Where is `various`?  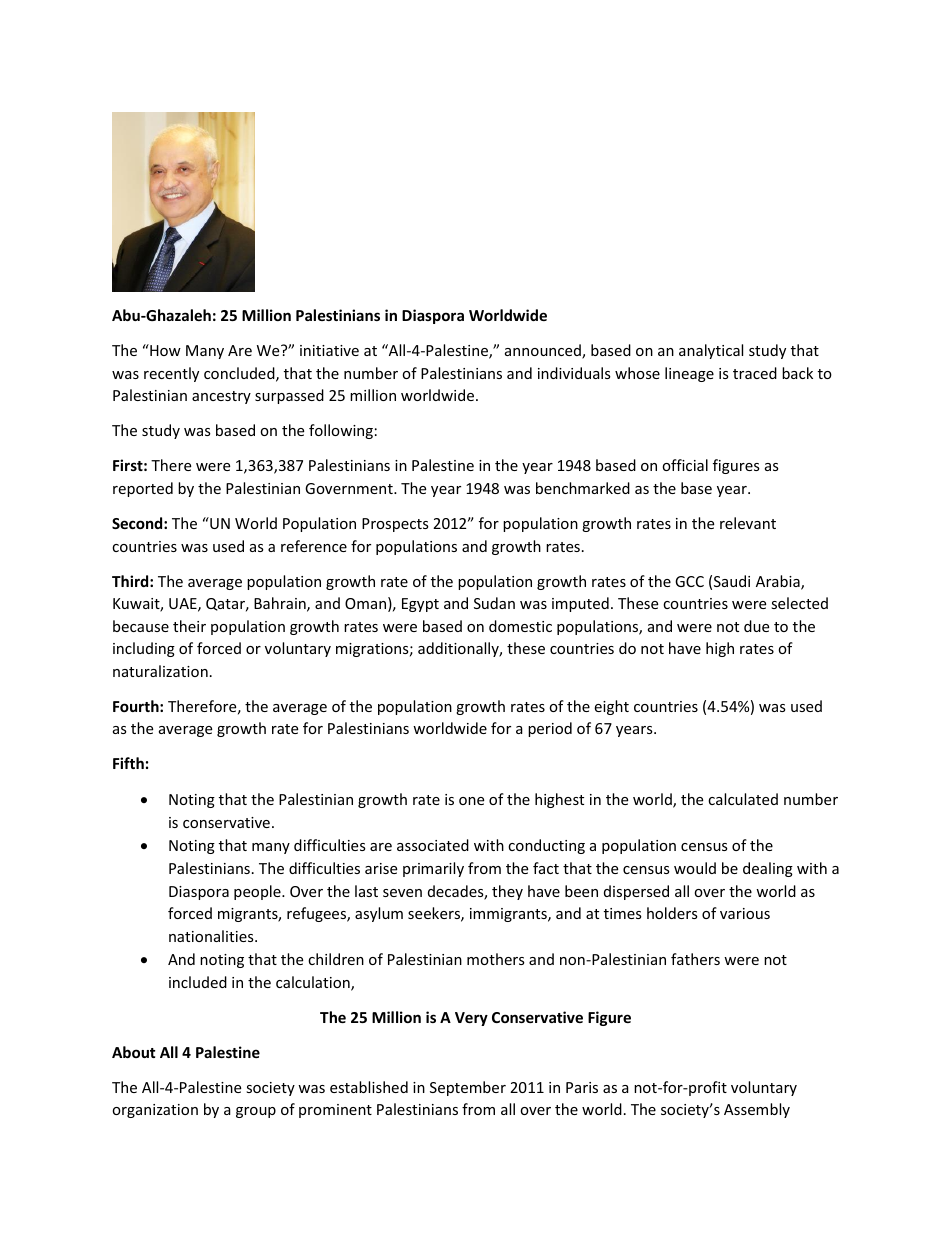 various is located at coordinates (745, 913).
